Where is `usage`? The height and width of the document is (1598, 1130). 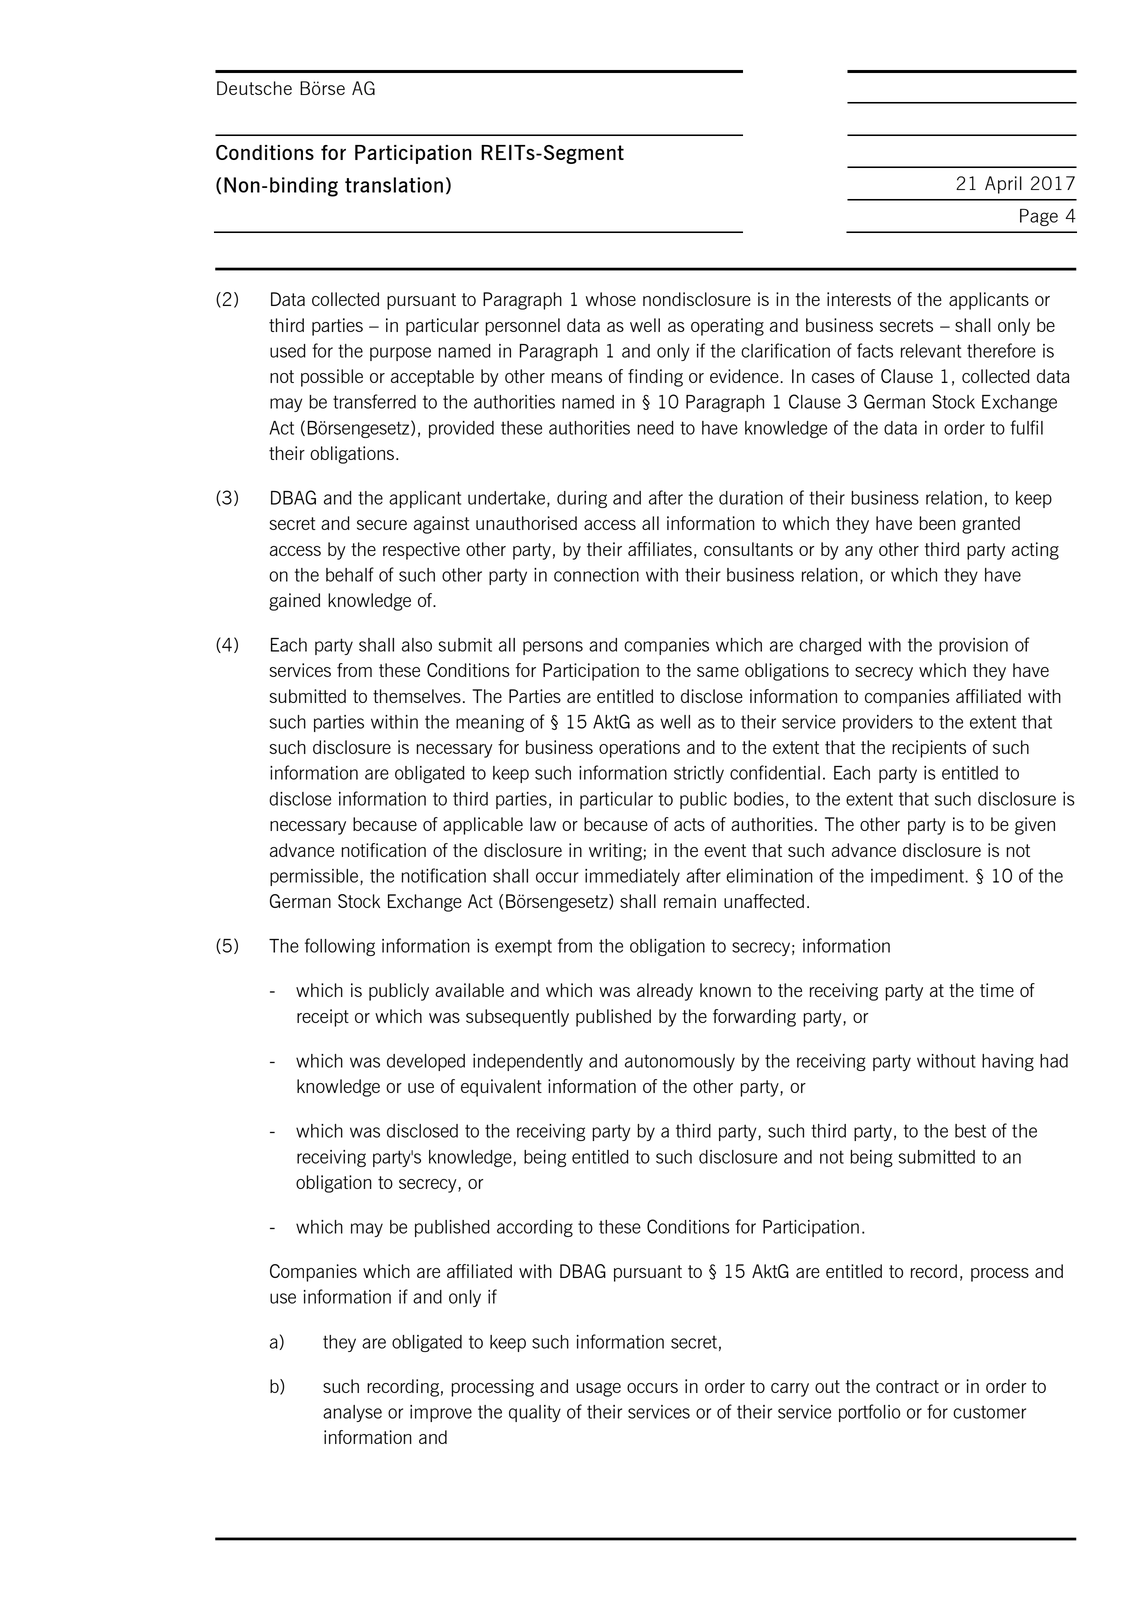 usage is located at coordinates (598, 1390).
